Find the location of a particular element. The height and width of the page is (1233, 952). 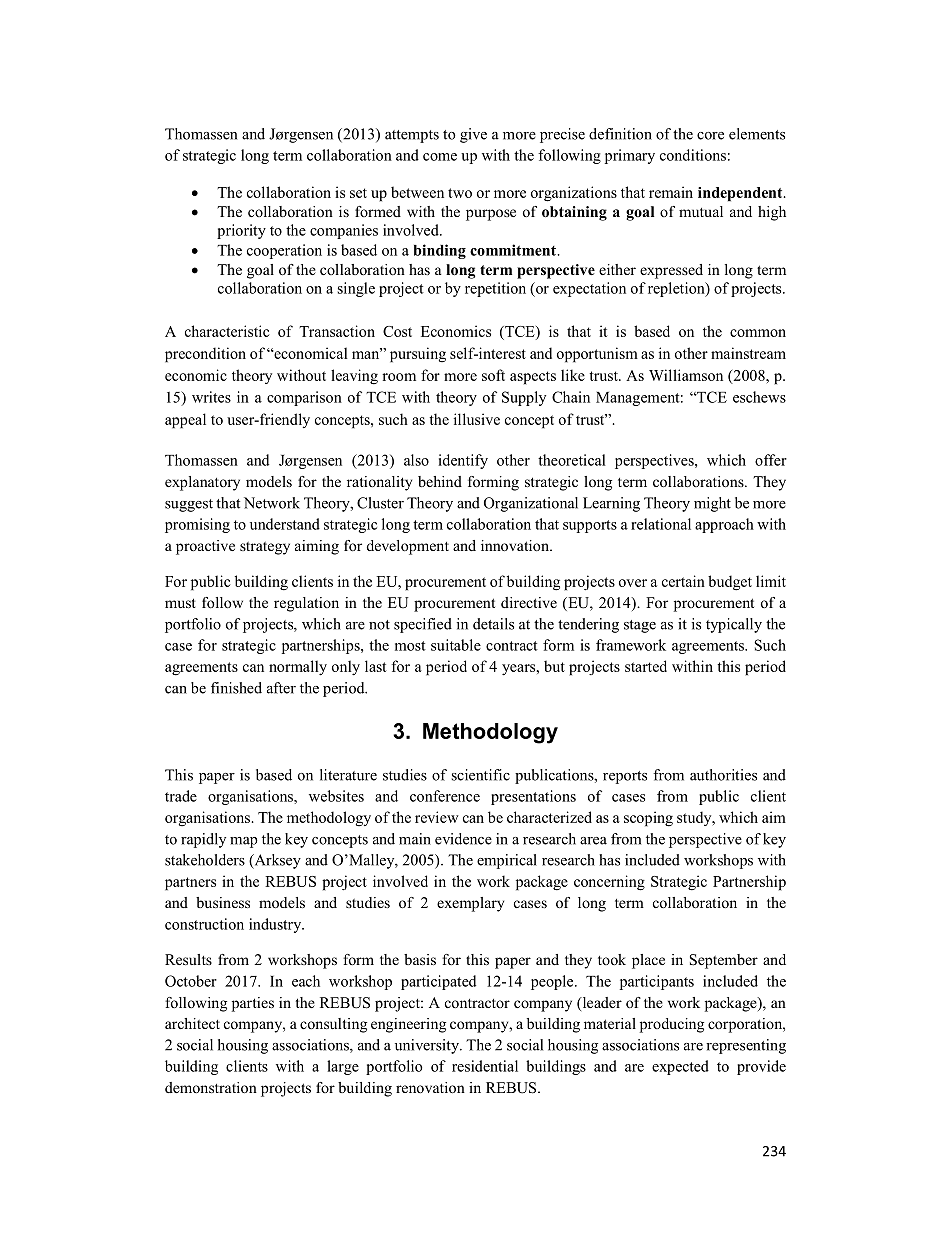

conditions is located at coordinates (693, 155).
